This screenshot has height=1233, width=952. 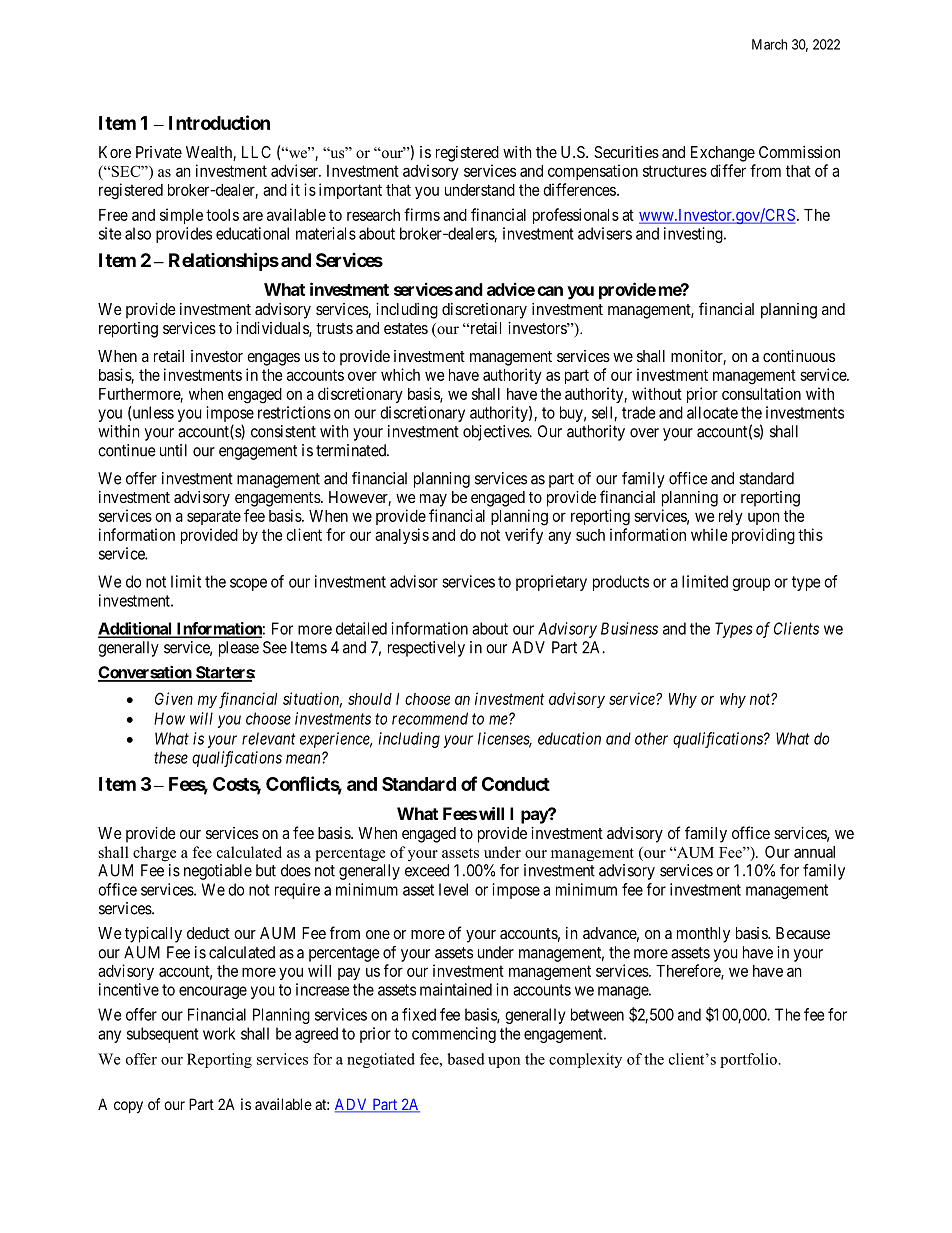 What do you see at coordinates (406, 328) in the screenshot?
I see `estates` at bounding box center [406, 328].
